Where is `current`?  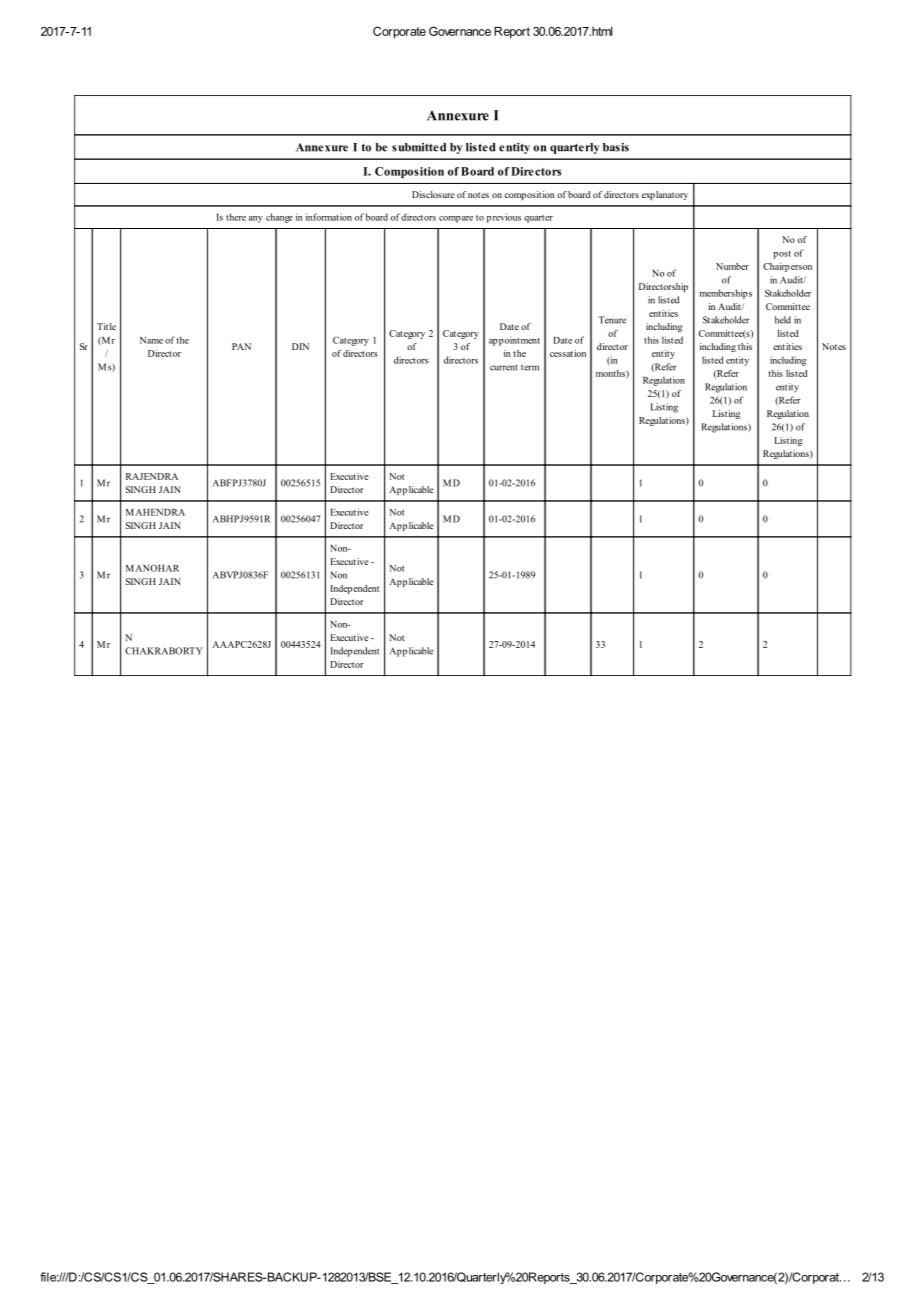 current is located at coordinates (504, 367).
